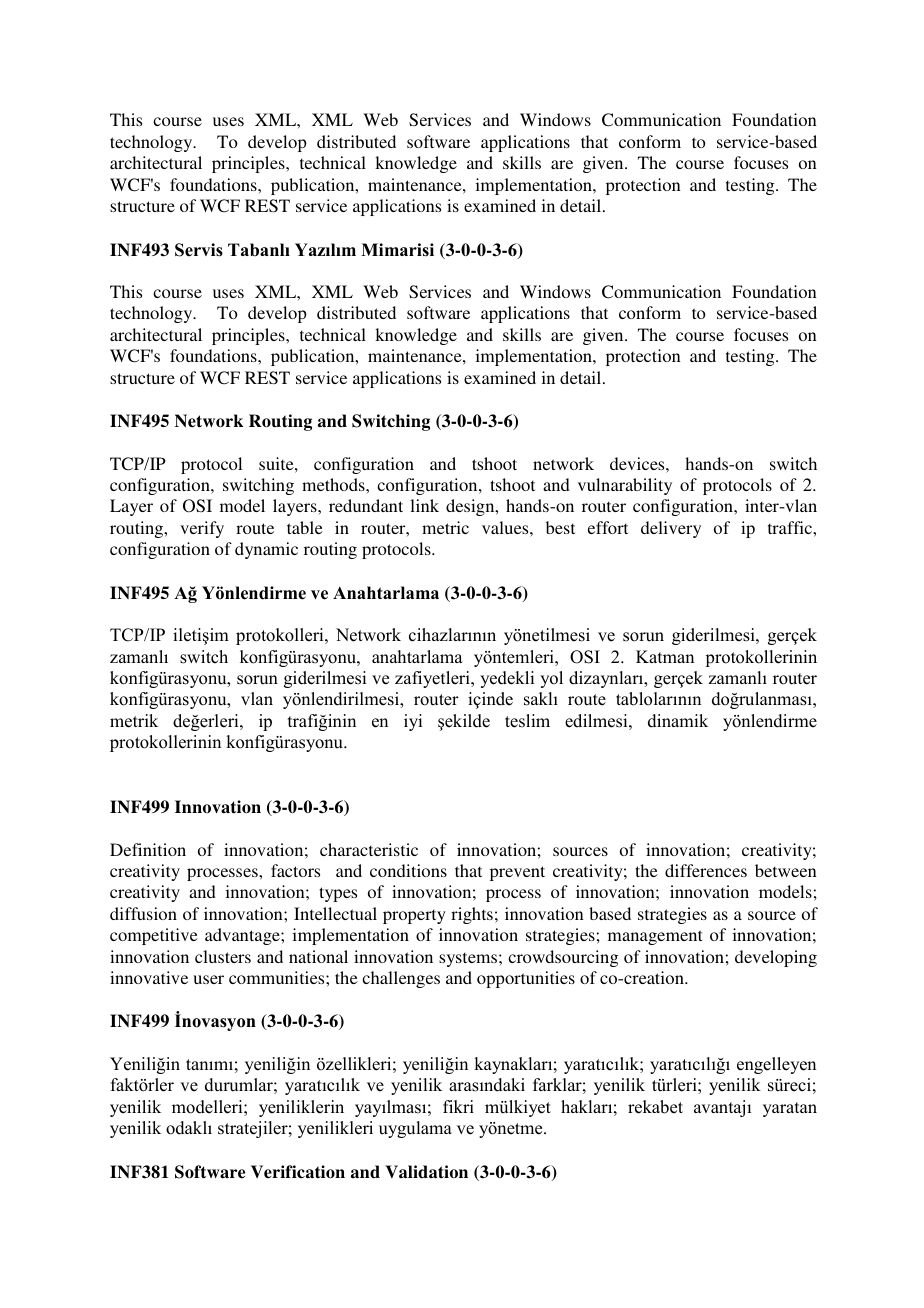  I want to click on Definition, so click(148, 849).
